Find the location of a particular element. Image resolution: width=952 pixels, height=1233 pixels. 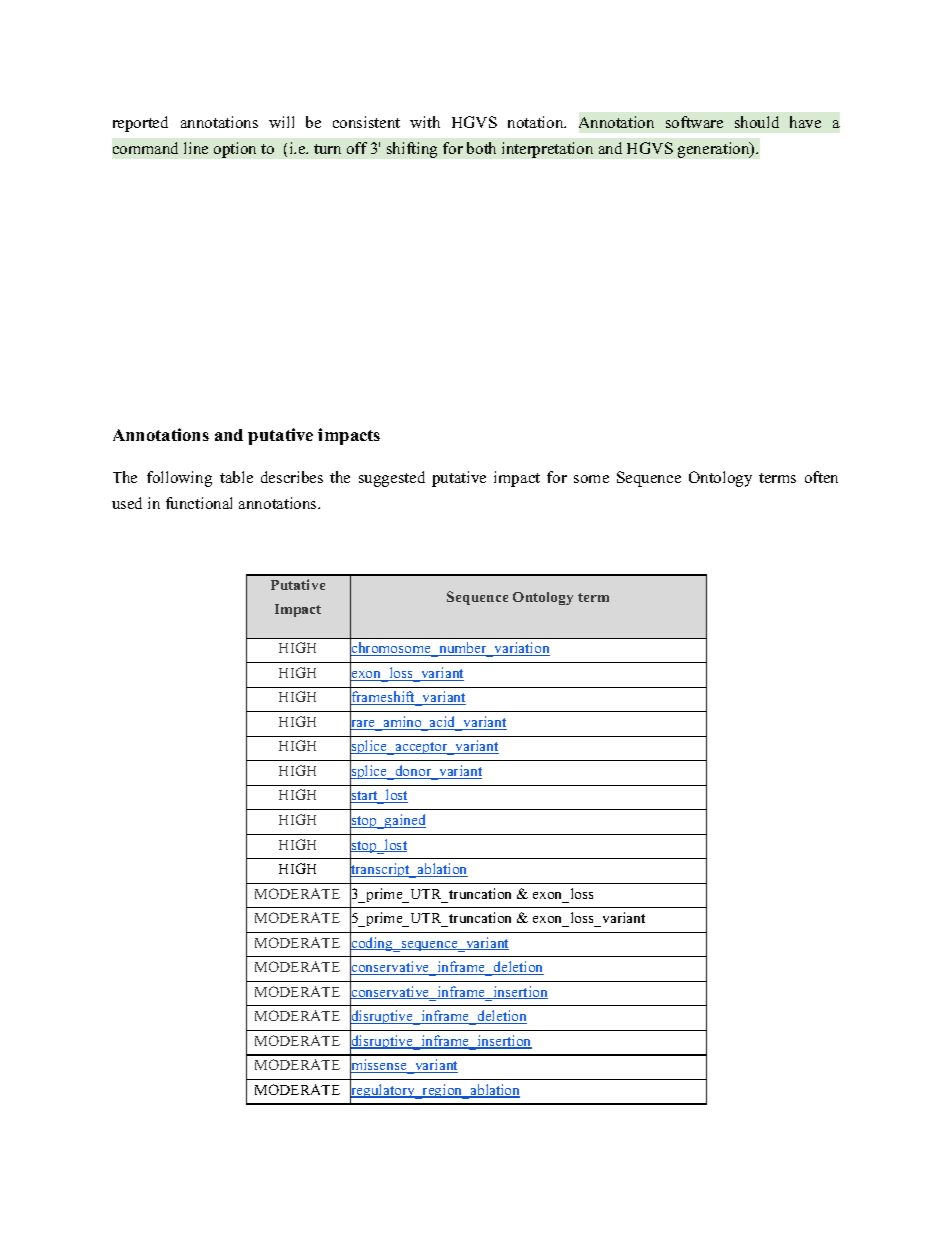

generation is located at coordinates (715, 150).
